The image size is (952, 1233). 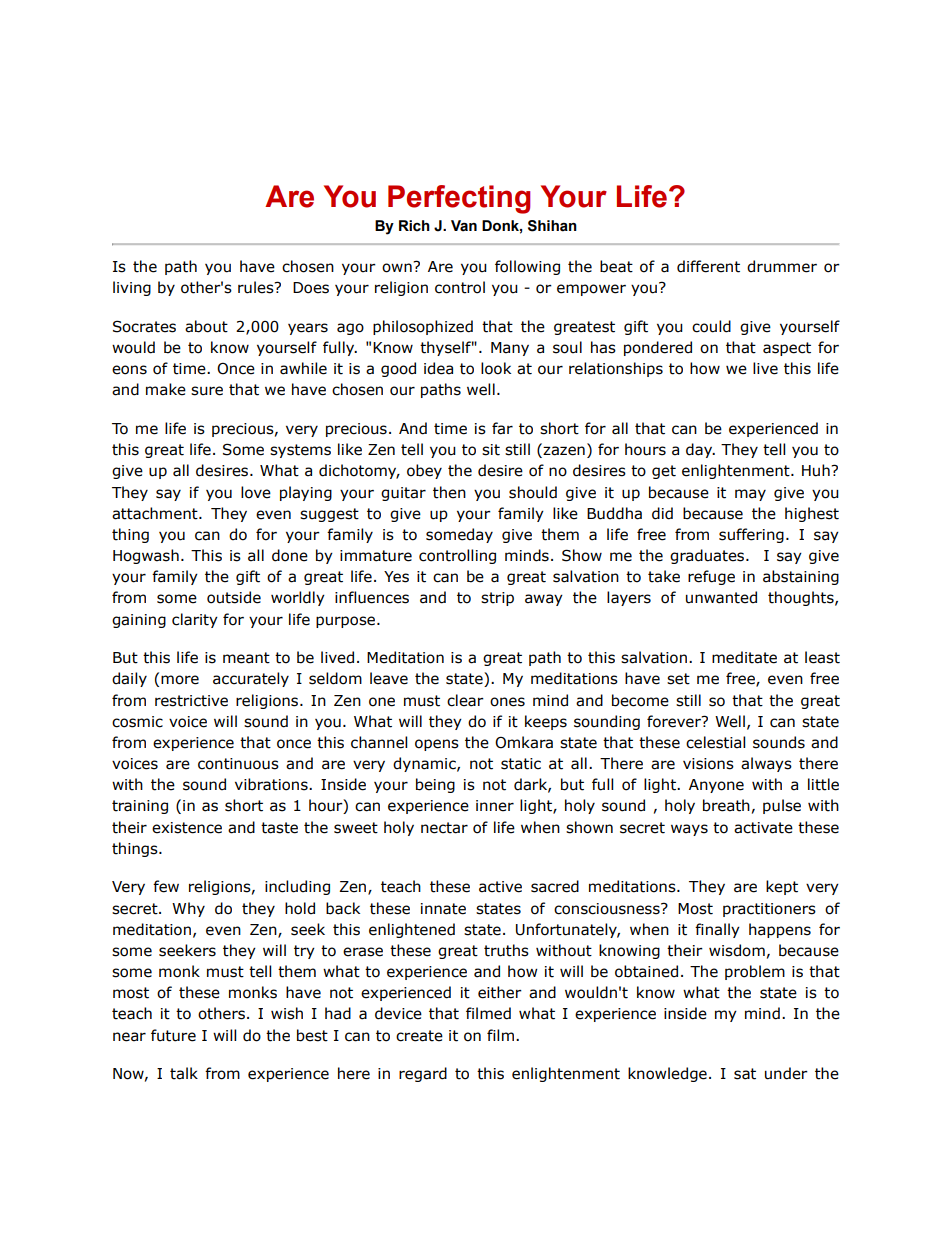 I want to click on sure, so click(x=207, y=391).
